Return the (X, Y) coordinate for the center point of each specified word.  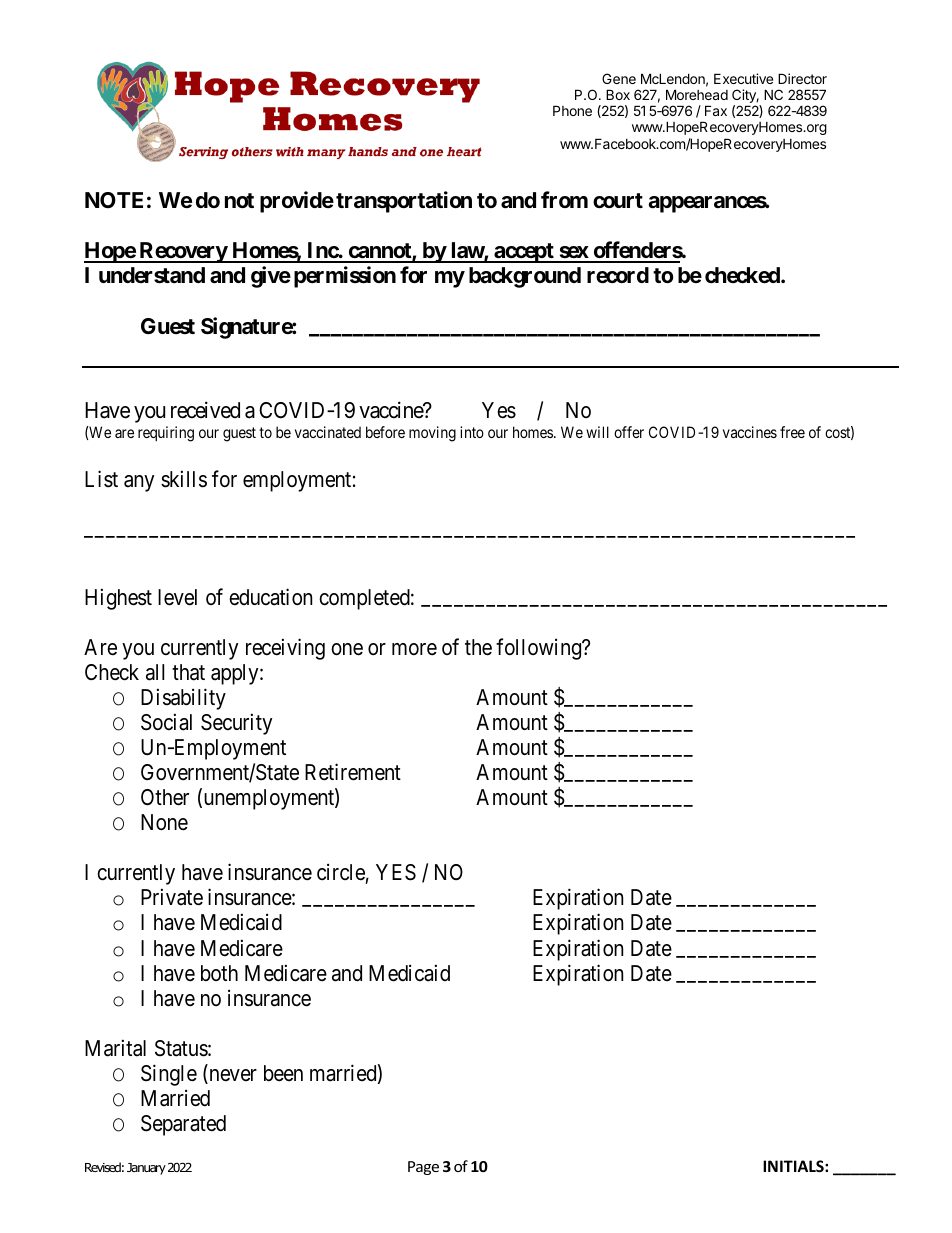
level (177, 597)
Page (423, 1168)
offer (629, 432)
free (792, 432)
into (472, 432)
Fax (716, 110)
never (232, 1076)
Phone (572, 110)
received (205, 410)
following (540, 649)
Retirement (353, 772)
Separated (183, 1125)
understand (152, 275)
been (283, 1073)
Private (172, 897)
